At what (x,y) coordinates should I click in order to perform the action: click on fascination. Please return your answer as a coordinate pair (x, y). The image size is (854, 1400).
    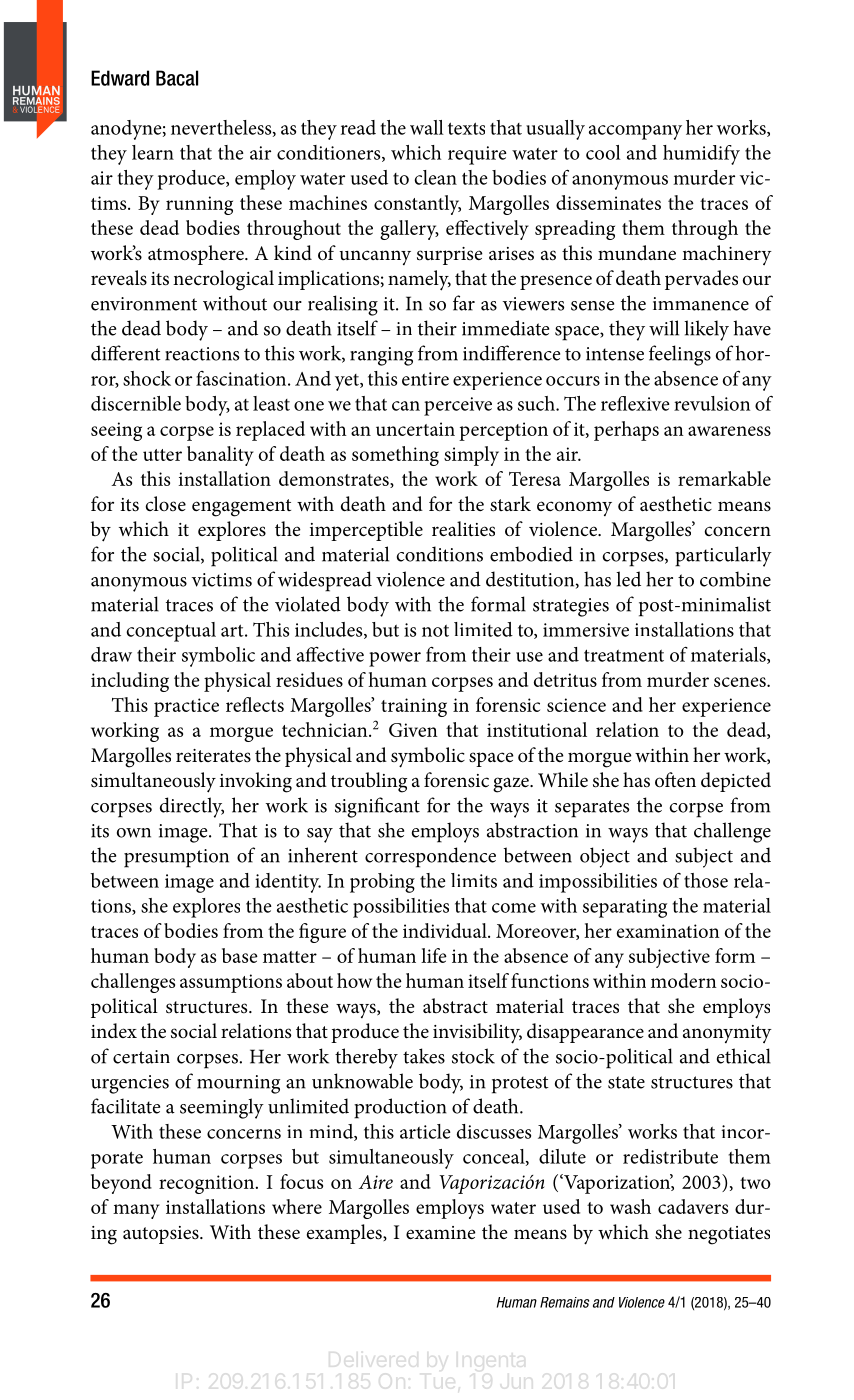
    Looking at the image, I should click on (242, 378).
